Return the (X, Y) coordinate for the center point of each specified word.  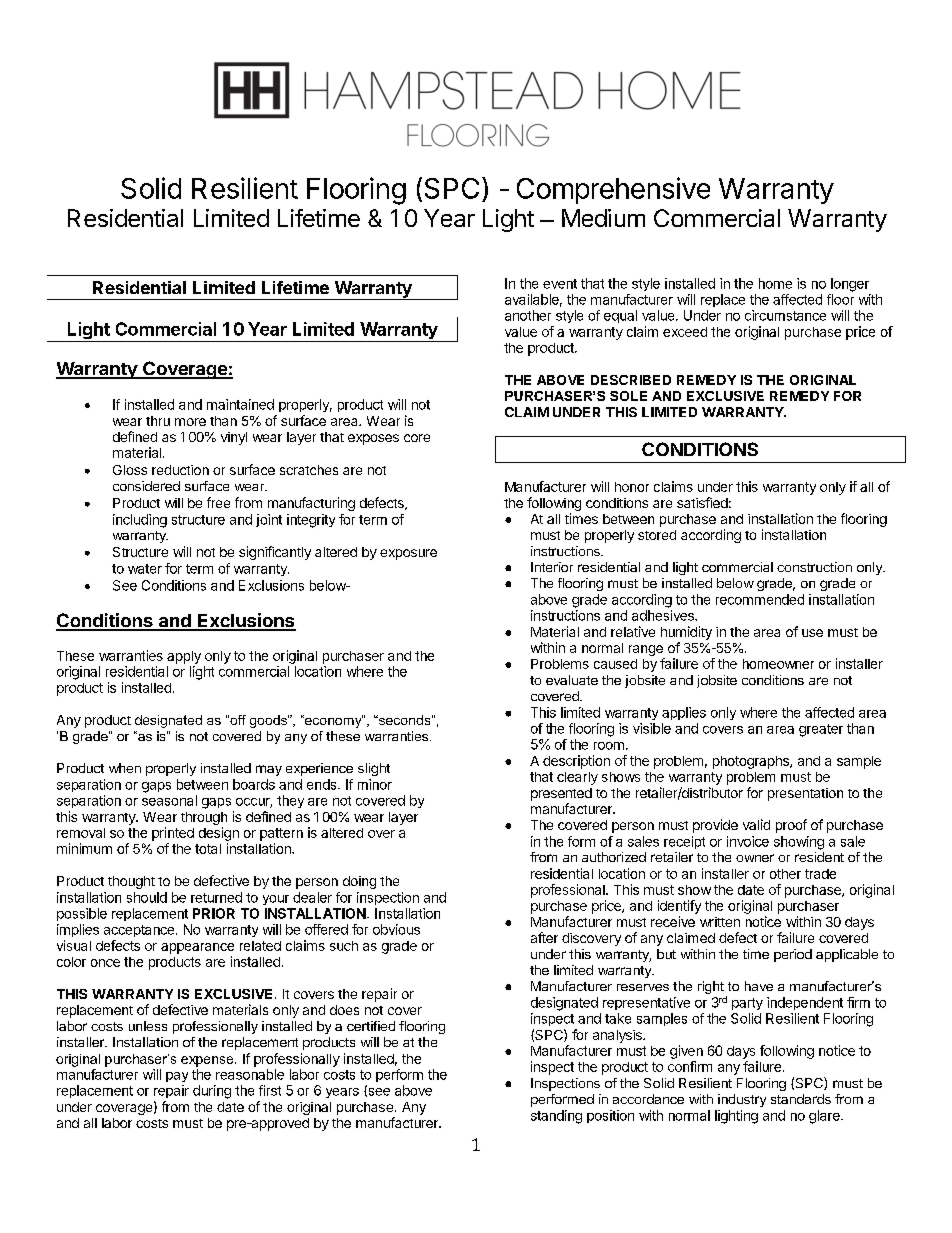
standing (556, 1117)
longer (850, 285)
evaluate (572, 680)
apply (184, 657)
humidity (686, 633)
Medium (603, 218)
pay (177, 1077)
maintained (240, 404)
